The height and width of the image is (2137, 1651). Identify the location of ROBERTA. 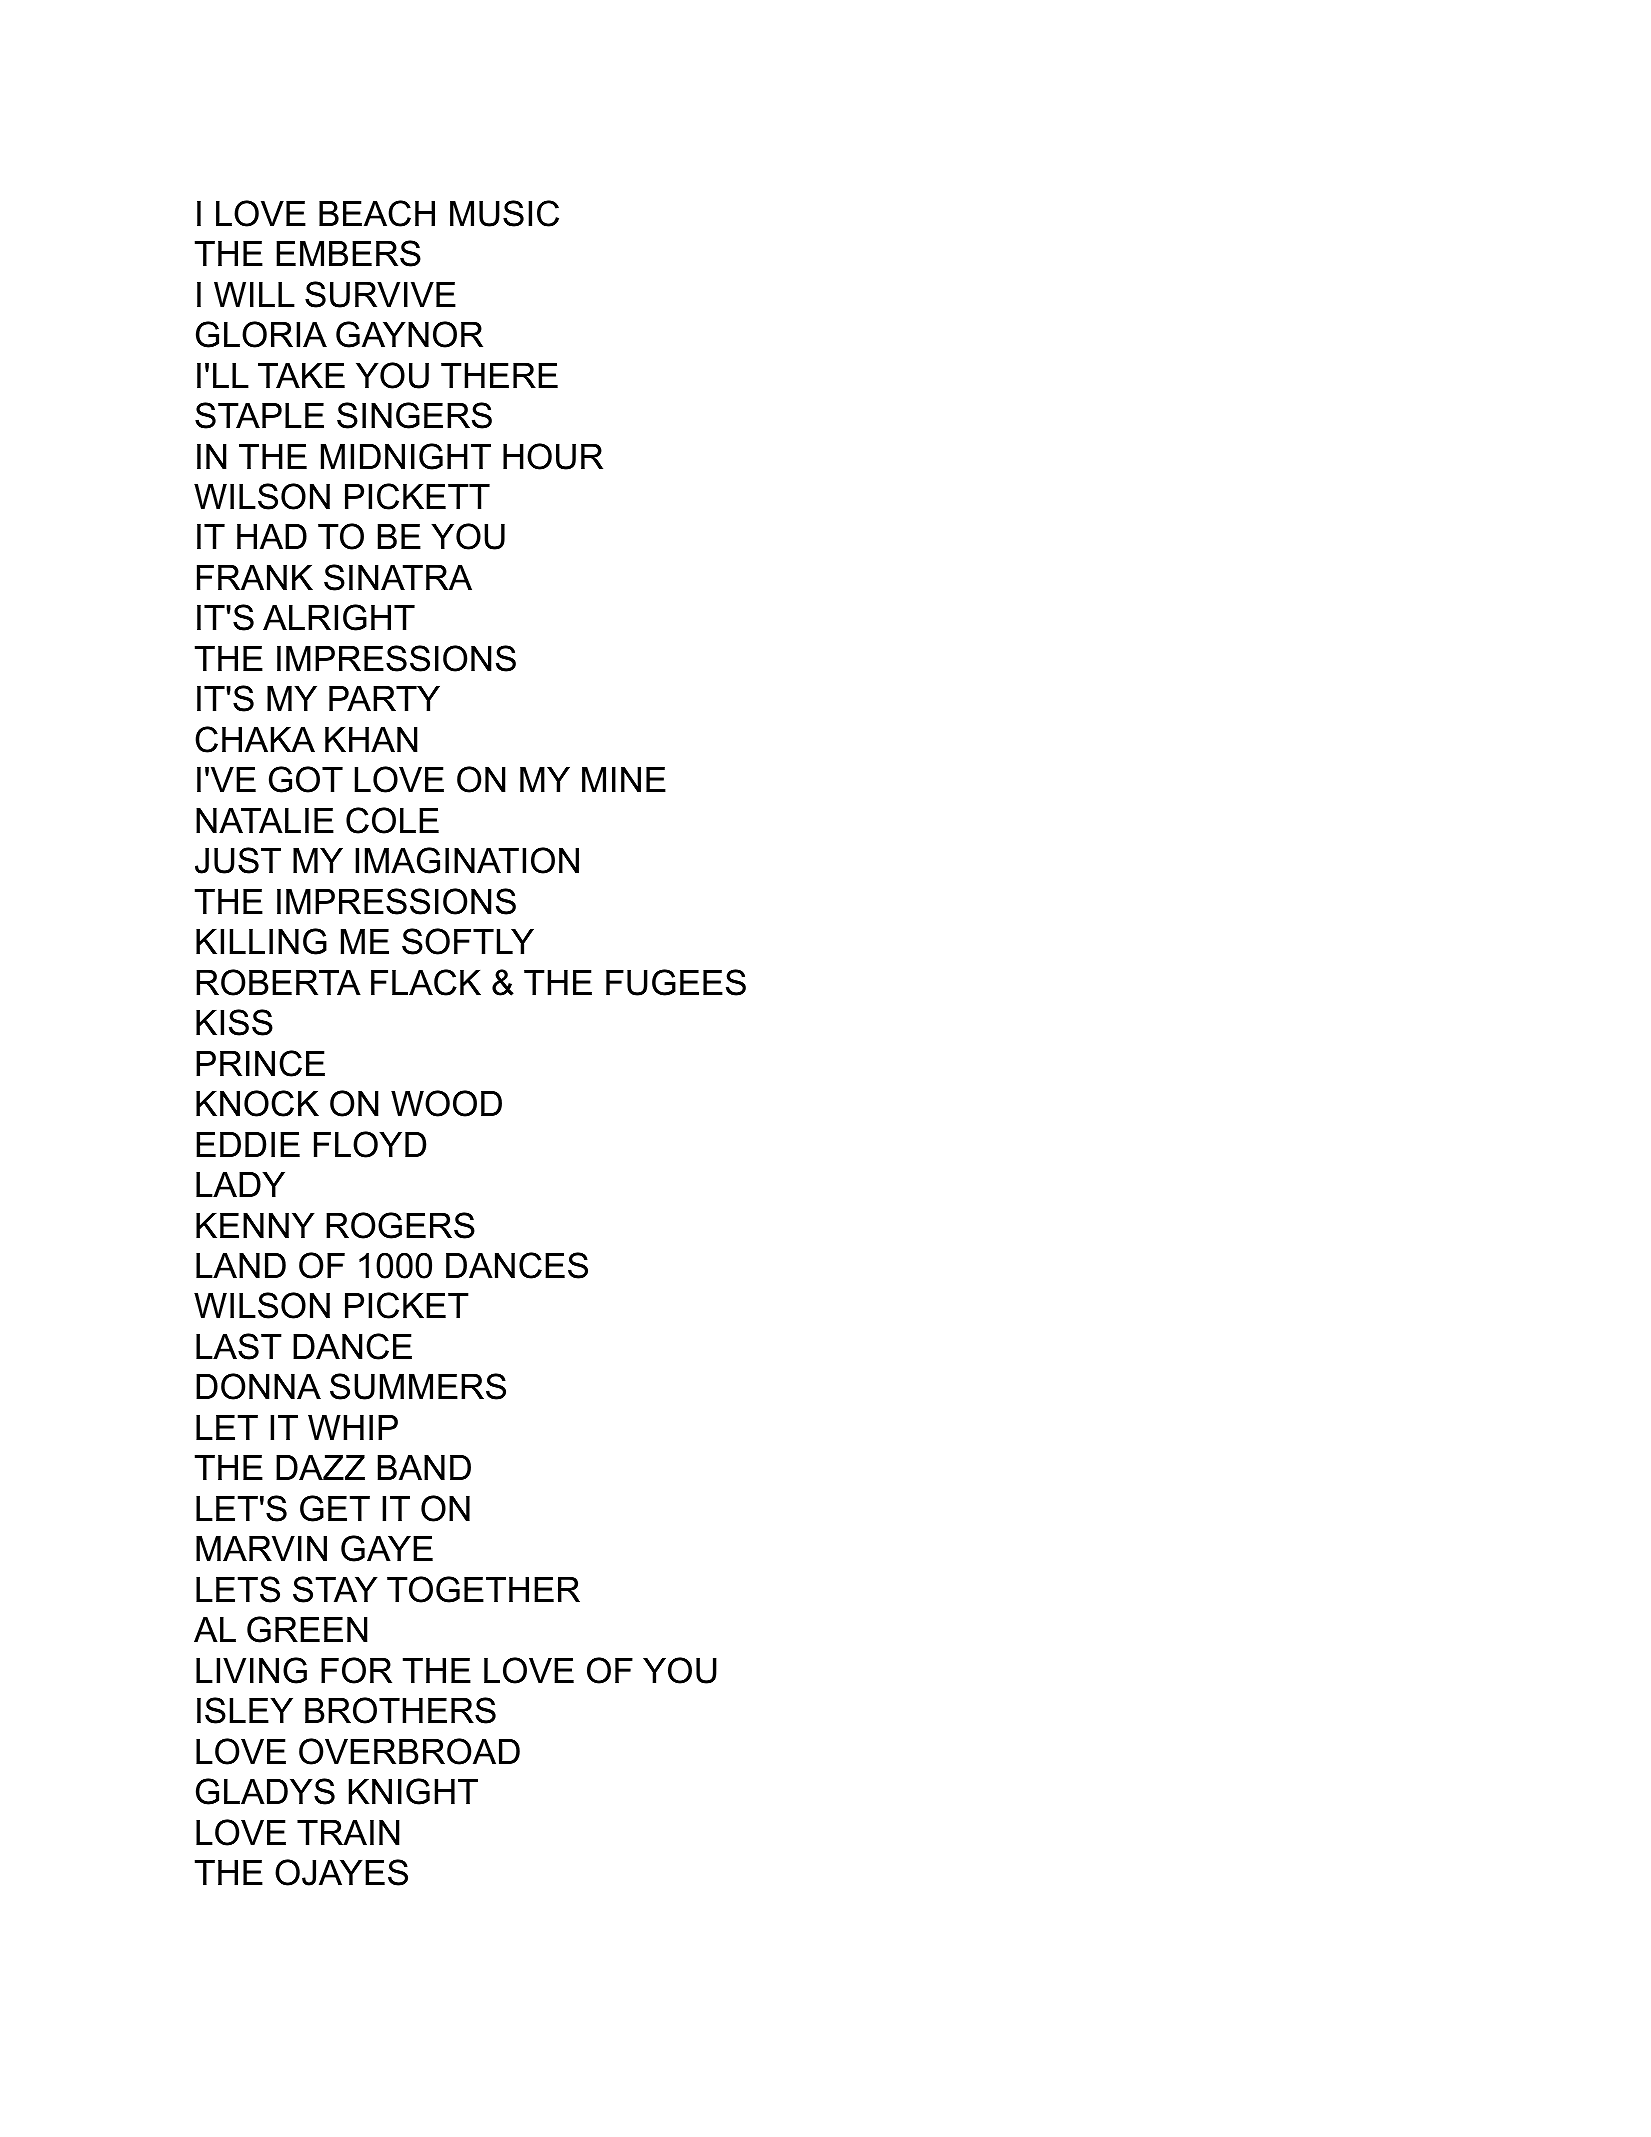
(278, 982).
